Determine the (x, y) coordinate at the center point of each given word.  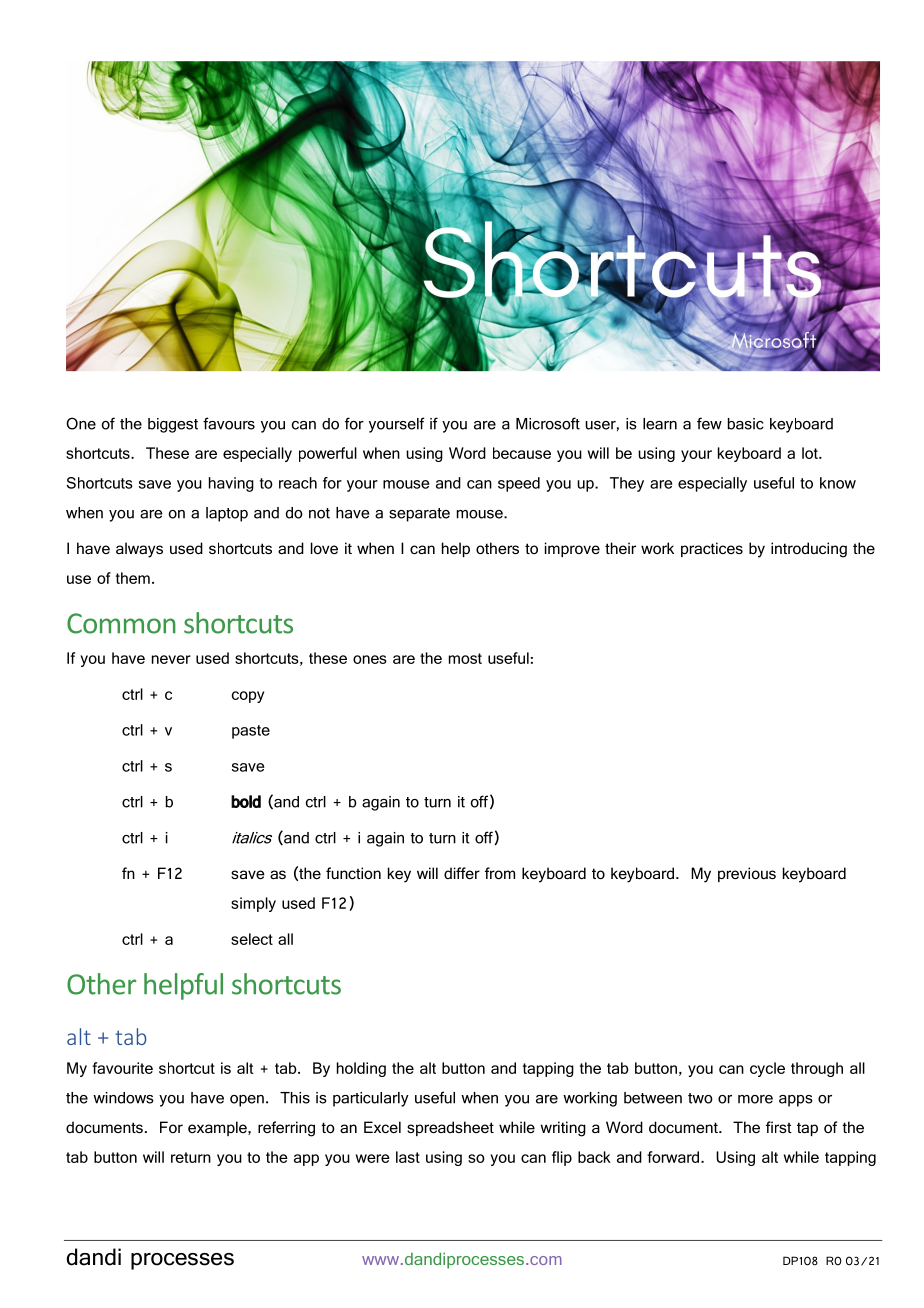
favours (229, 423)
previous (747, 874)
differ (462, 873)
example (218, 1128)
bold (246, 801)
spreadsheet (450, 1128)
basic (746, 424)
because (522, 453)
